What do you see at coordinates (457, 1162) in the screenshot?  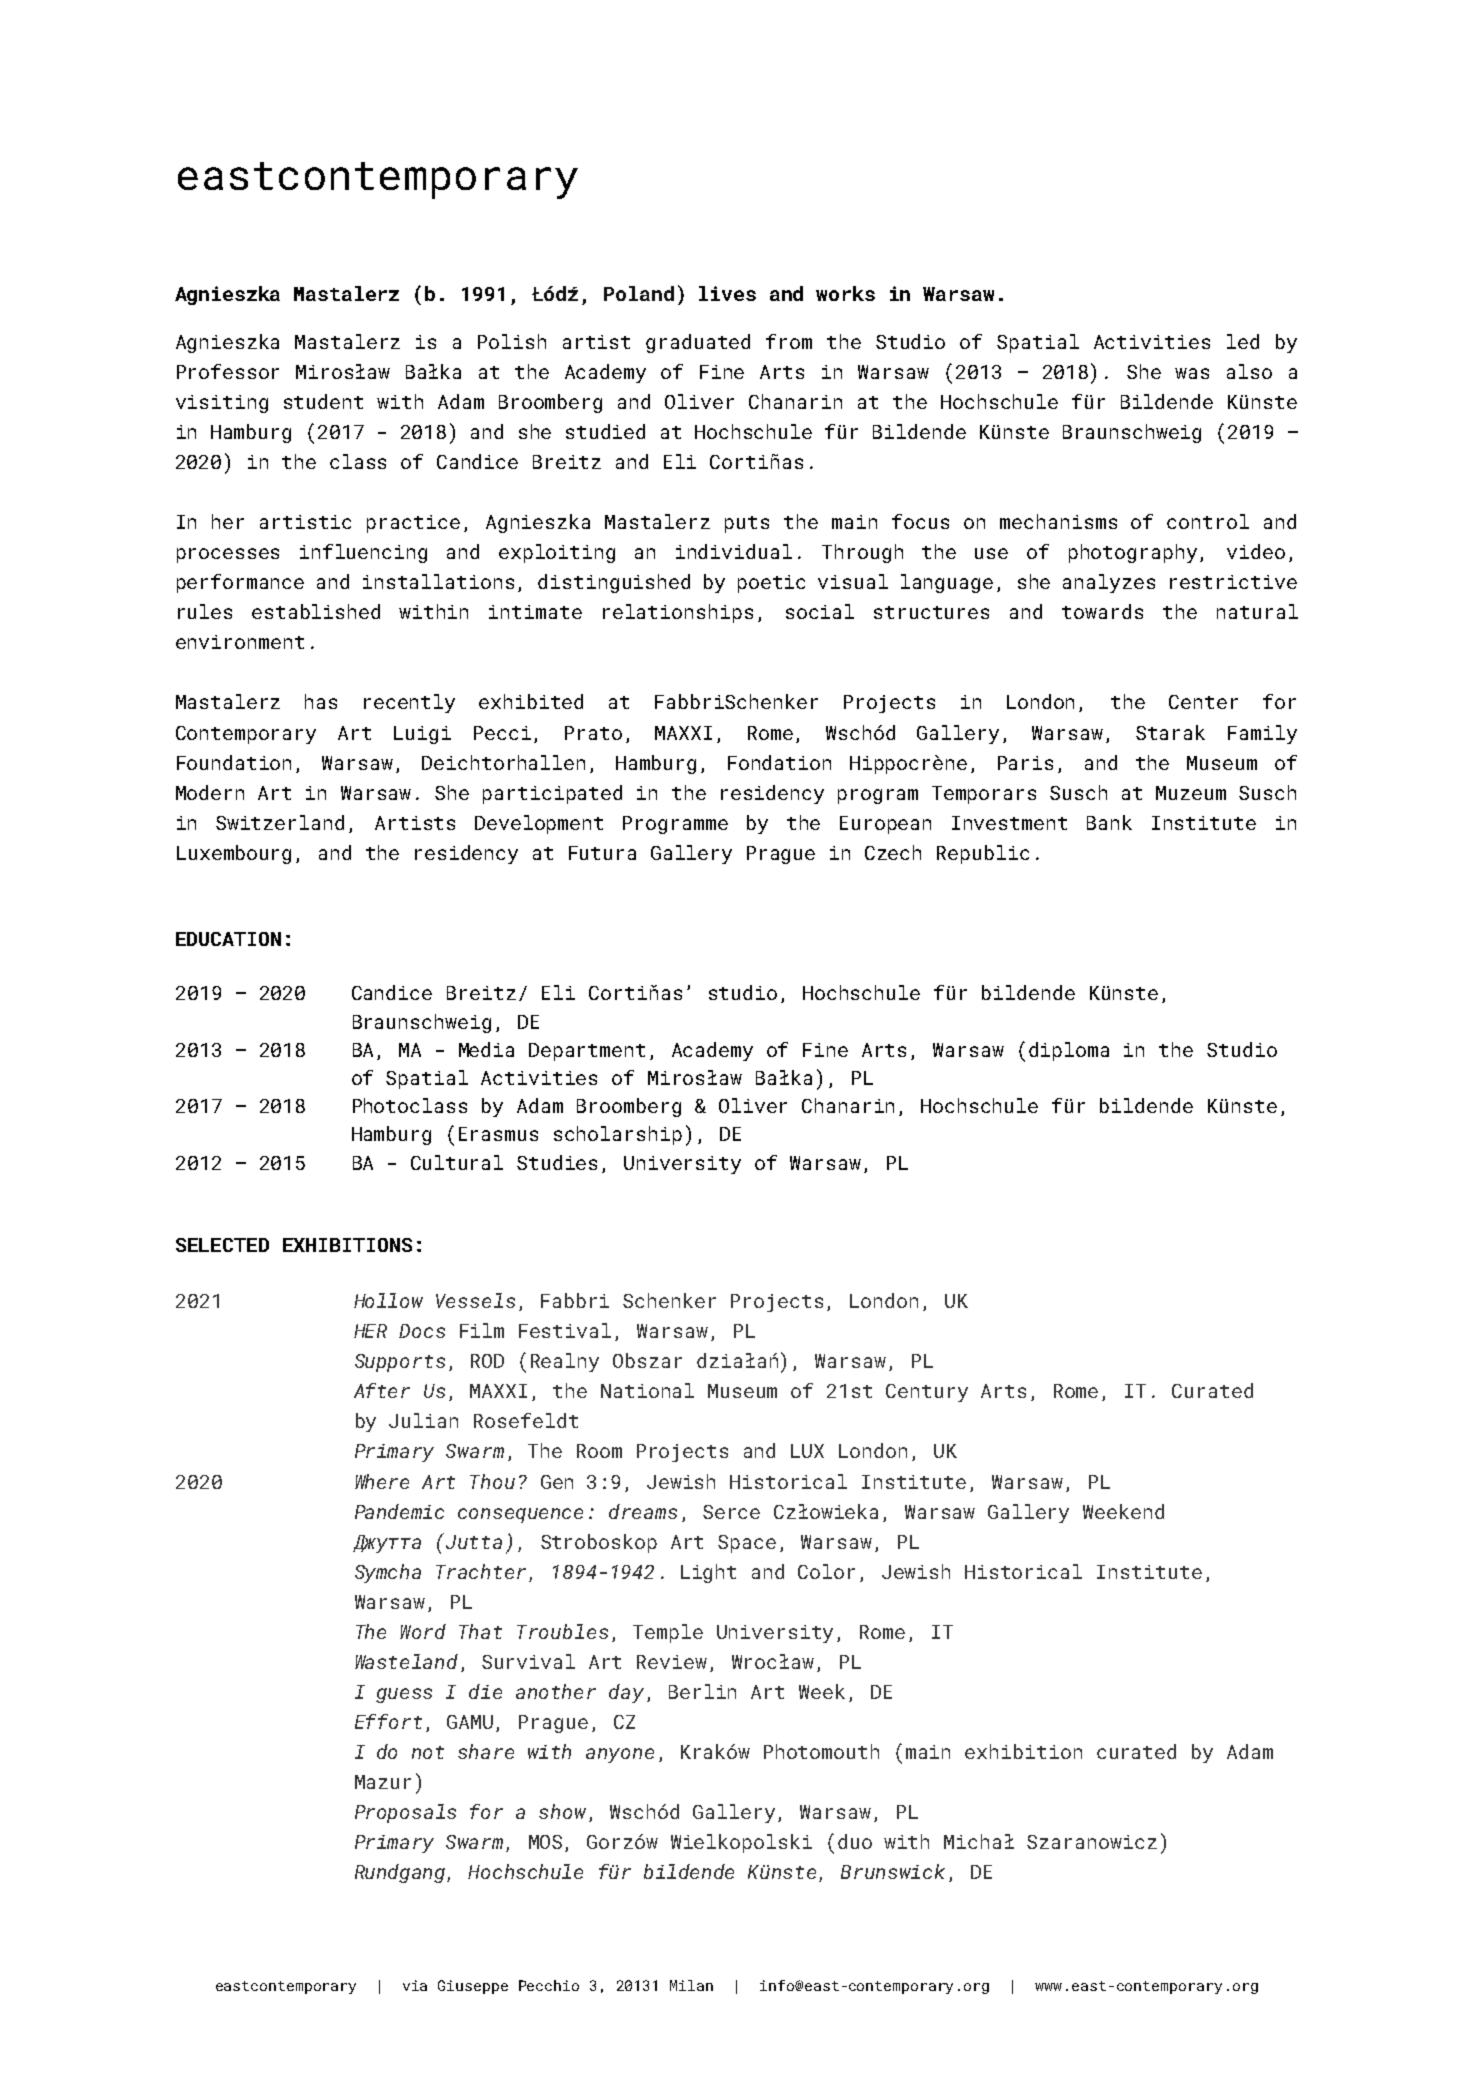 I see `Cultural` at bounding box center [457, 1162].
